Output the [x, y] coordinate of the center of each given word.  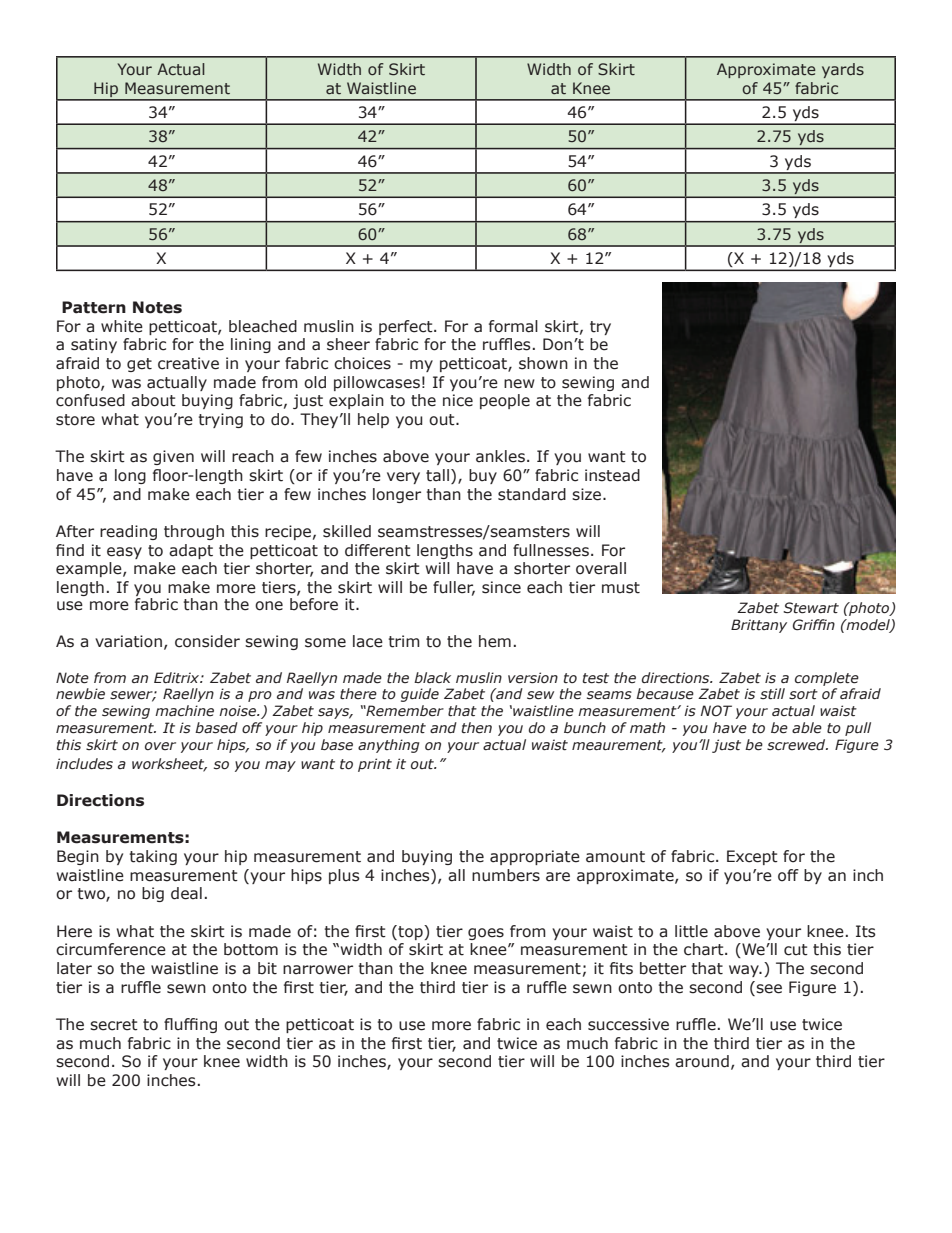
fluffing [190, 1025]
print [375, 765]
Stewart [811, 608]
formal [513, 326]
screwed [797, 745]
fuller [454, 588]
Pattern [94, 307]
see [768, 987]
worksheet [169, 764]
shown [543, 363]
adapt [191, 551]
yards [843, 70]
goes [486, 934]
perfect [407, 327]
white [122, 326]
